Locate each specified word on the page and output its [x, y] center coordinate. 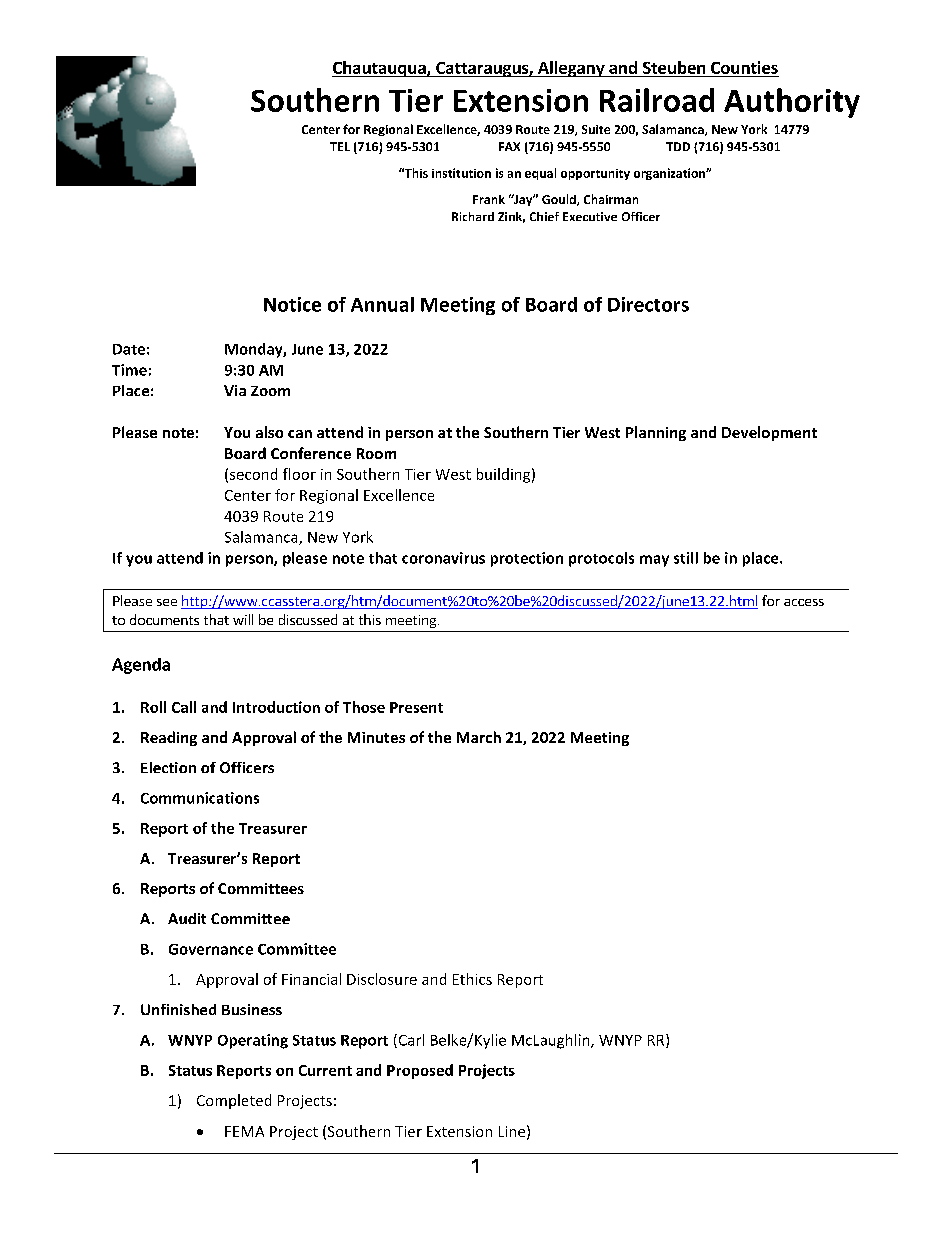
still [686, 558]
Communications [200, 798]
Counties [744, 67]
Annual [382, 304]
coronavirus [443, 558]
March [479, 737]
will [243, 619]
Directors [648, 304]
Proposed [420, 1071]
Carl [410, 1041]
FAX [509, 146]
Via [235, 390]
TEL [340, 146]
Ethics [472, 979]
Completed [234, 1101]
